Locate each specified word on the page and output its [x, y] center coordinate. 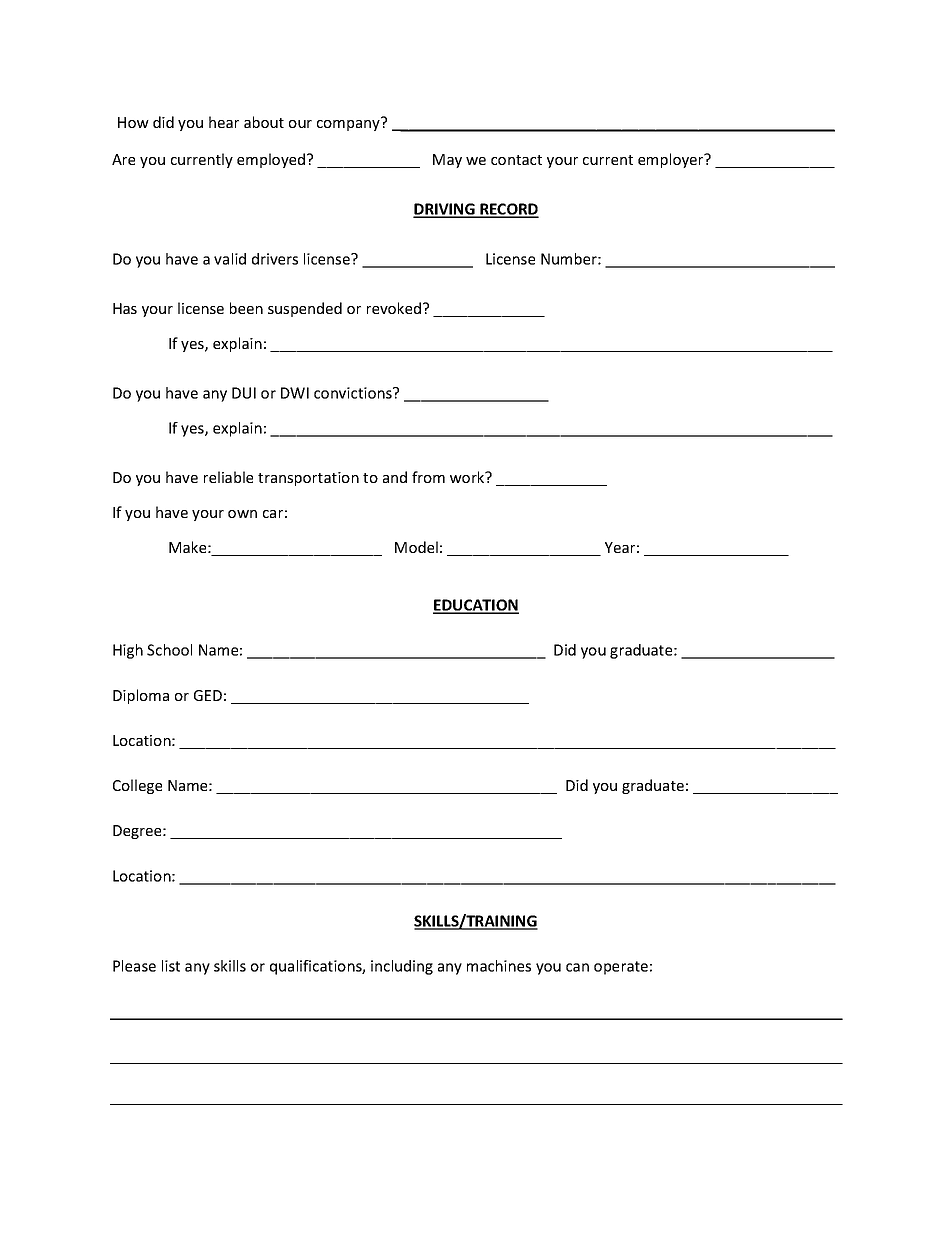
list [171, 966]
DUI [244, 393]
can [577, 967]
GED [208, 695]
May [447, 161]
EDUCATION [476, 606]
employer [672, 160]
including [402, 967]
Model [416, 547]
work [468, 477]
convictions [354, 393]
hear [224, 122]
